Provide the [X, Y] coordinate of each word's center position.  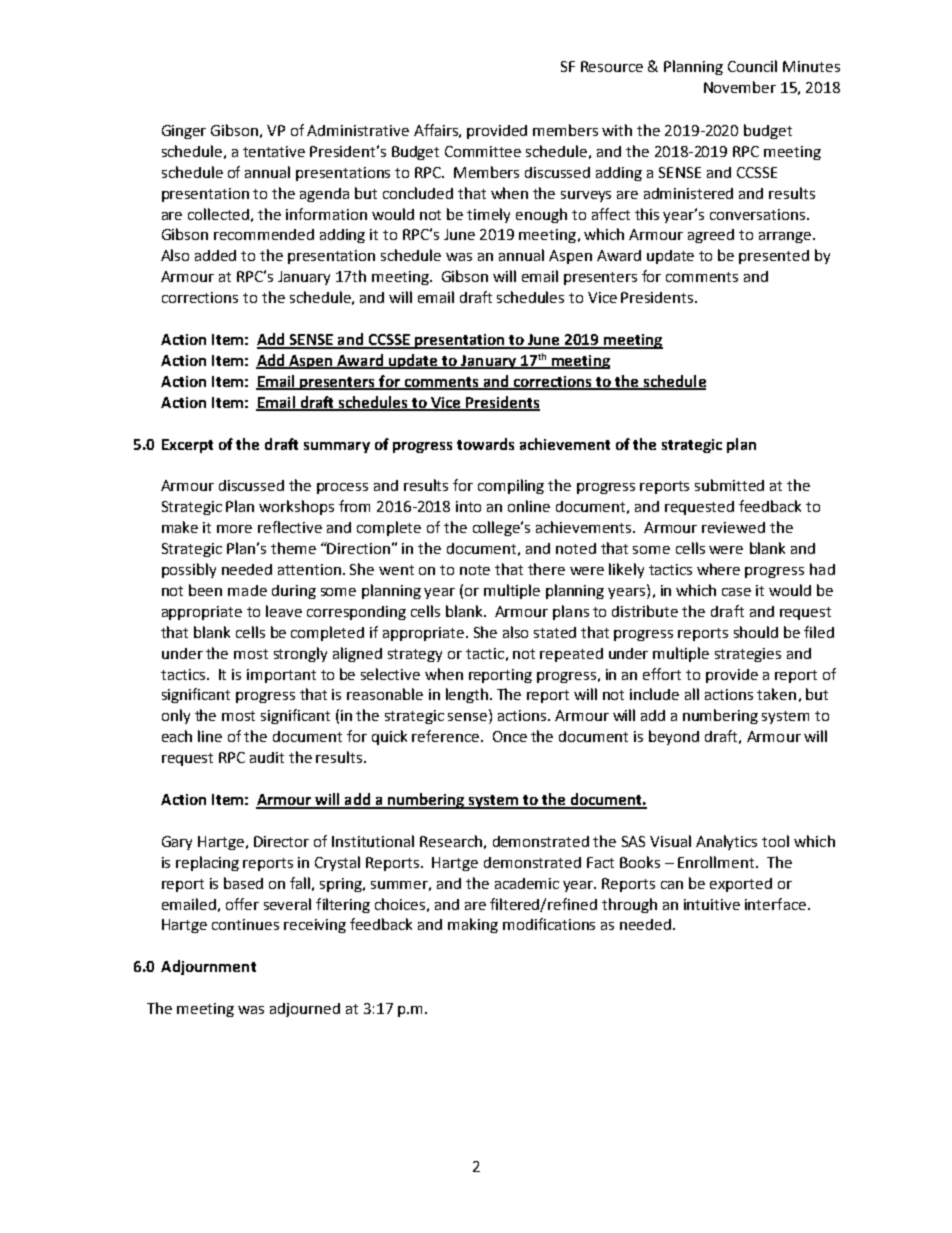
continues [245, 924]
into [468, 506]
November [740, 87]
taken [776, 694]
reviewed [733, 527]
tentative [274, 151]
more [234, 529]
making [473, 925]
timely [488, 215]
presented [774, 257]
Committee [483, 151]
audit [267, 757]
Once [510, 736]
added [215, 255]
